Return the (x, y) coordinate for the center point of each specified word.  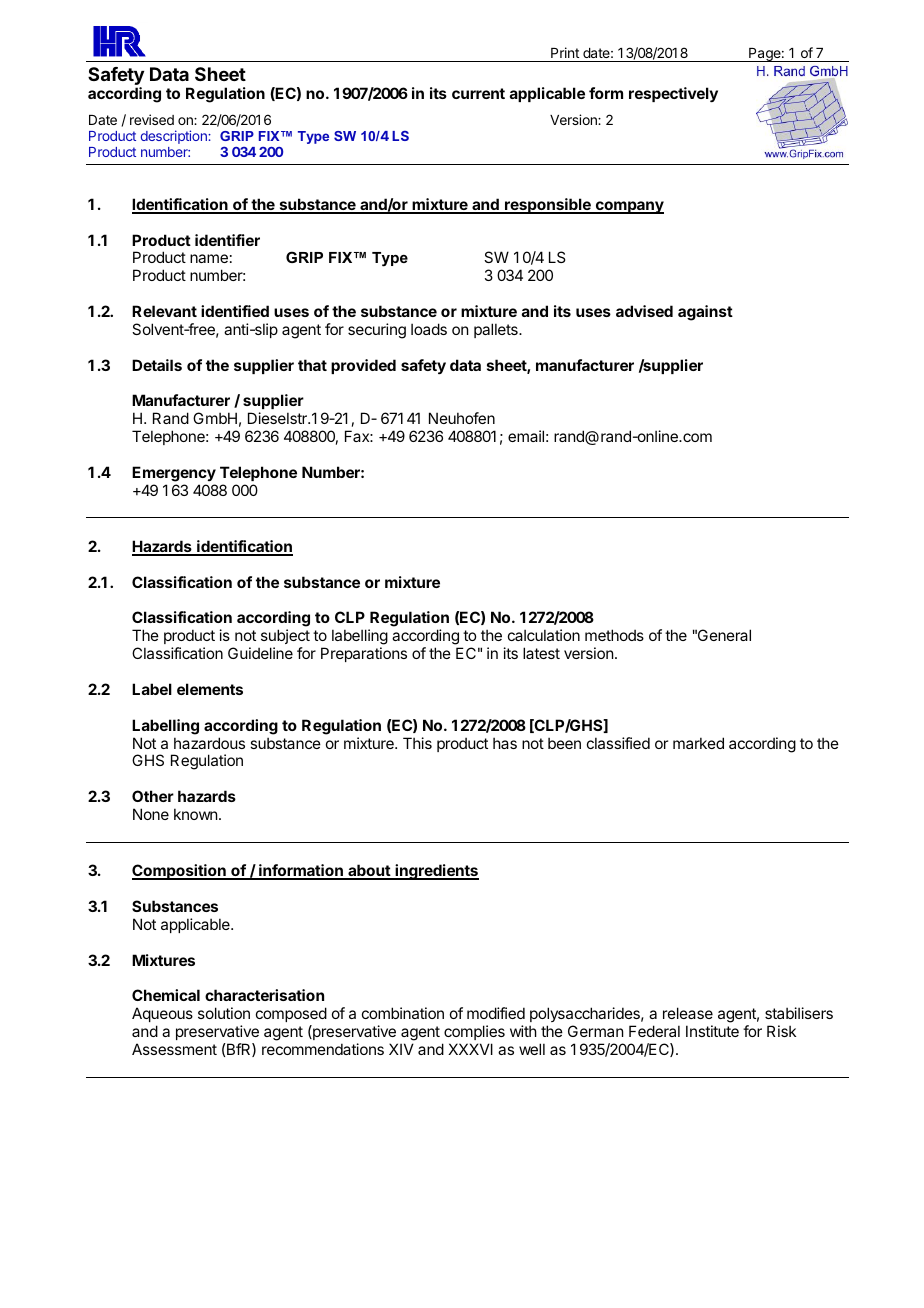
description (175, 137)
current (478, 93)
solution (224, 1013)
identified (235, 311)
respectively (673, 95)
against (705, 313)
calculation (544, 635)
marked (698, 743)
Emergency (174, 474)
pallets (497, 330)
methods (614, 635)
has (505, 743)
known (195, 814)
